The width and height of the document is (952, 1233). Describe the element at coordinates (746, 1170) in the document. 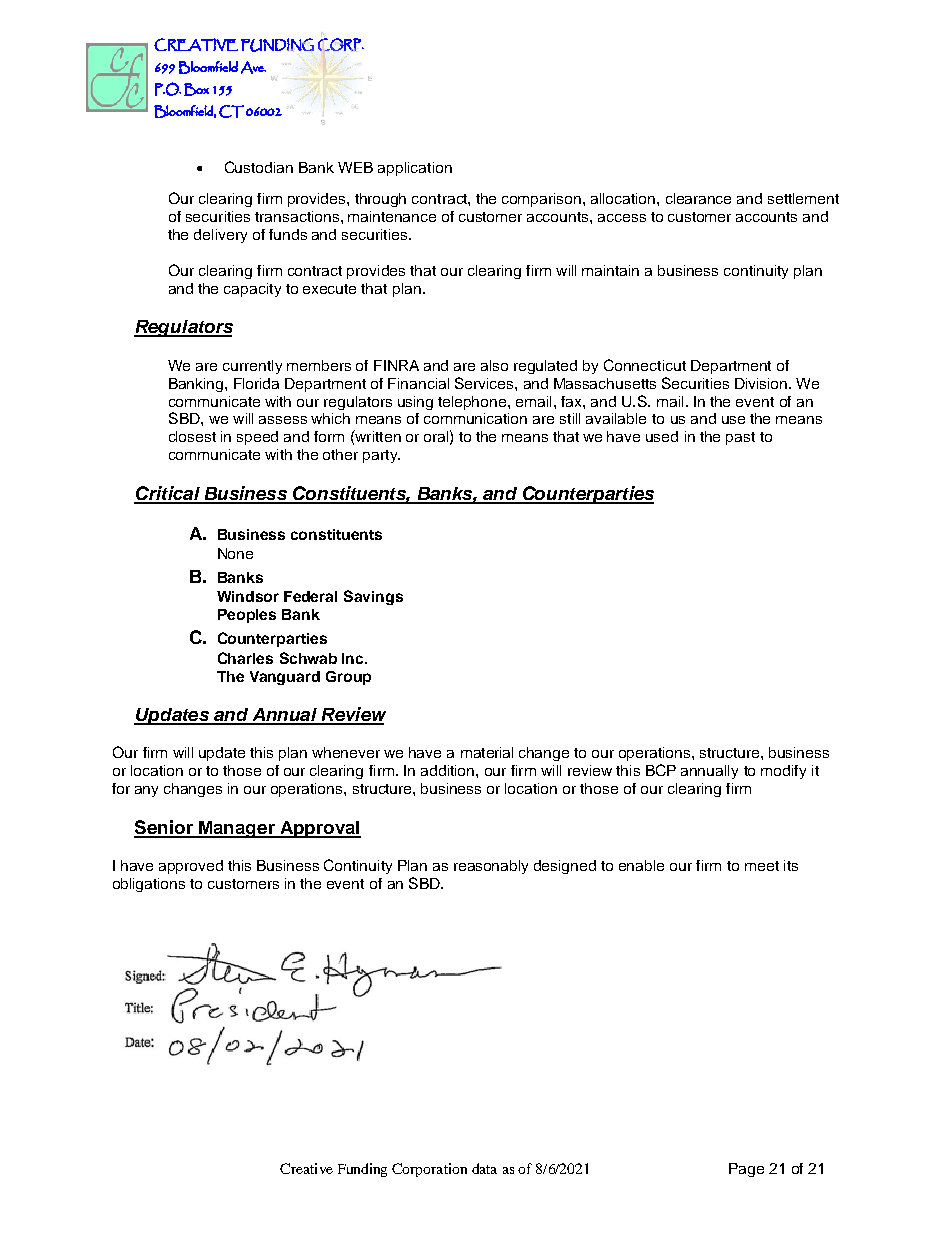

I see `Page` at that location.
